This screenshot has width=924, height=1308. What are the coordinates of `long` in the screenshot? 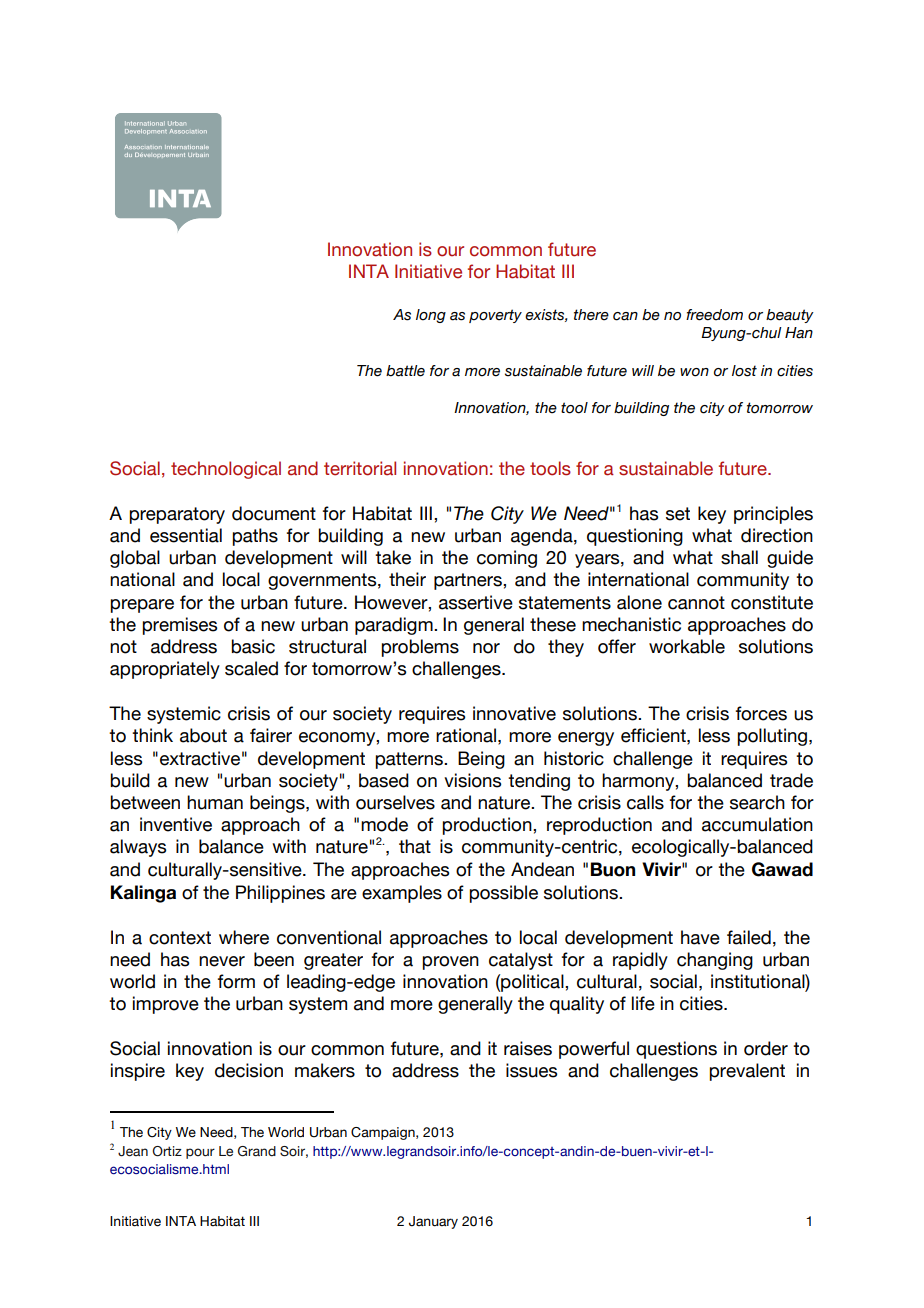 It's located at (431, 316).
